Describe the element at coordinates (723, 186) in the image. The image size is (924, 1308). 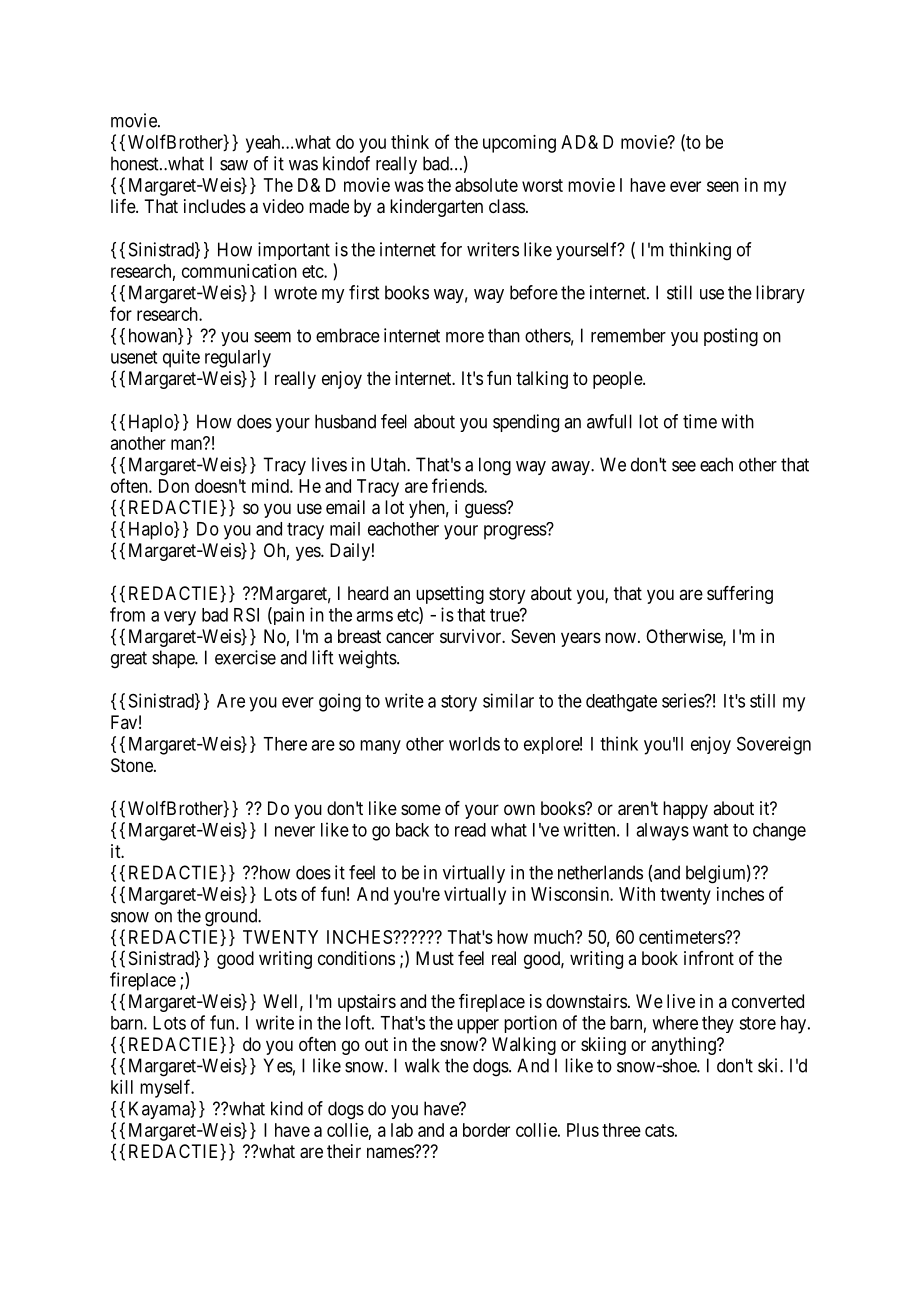
I see `seen` at that location.
